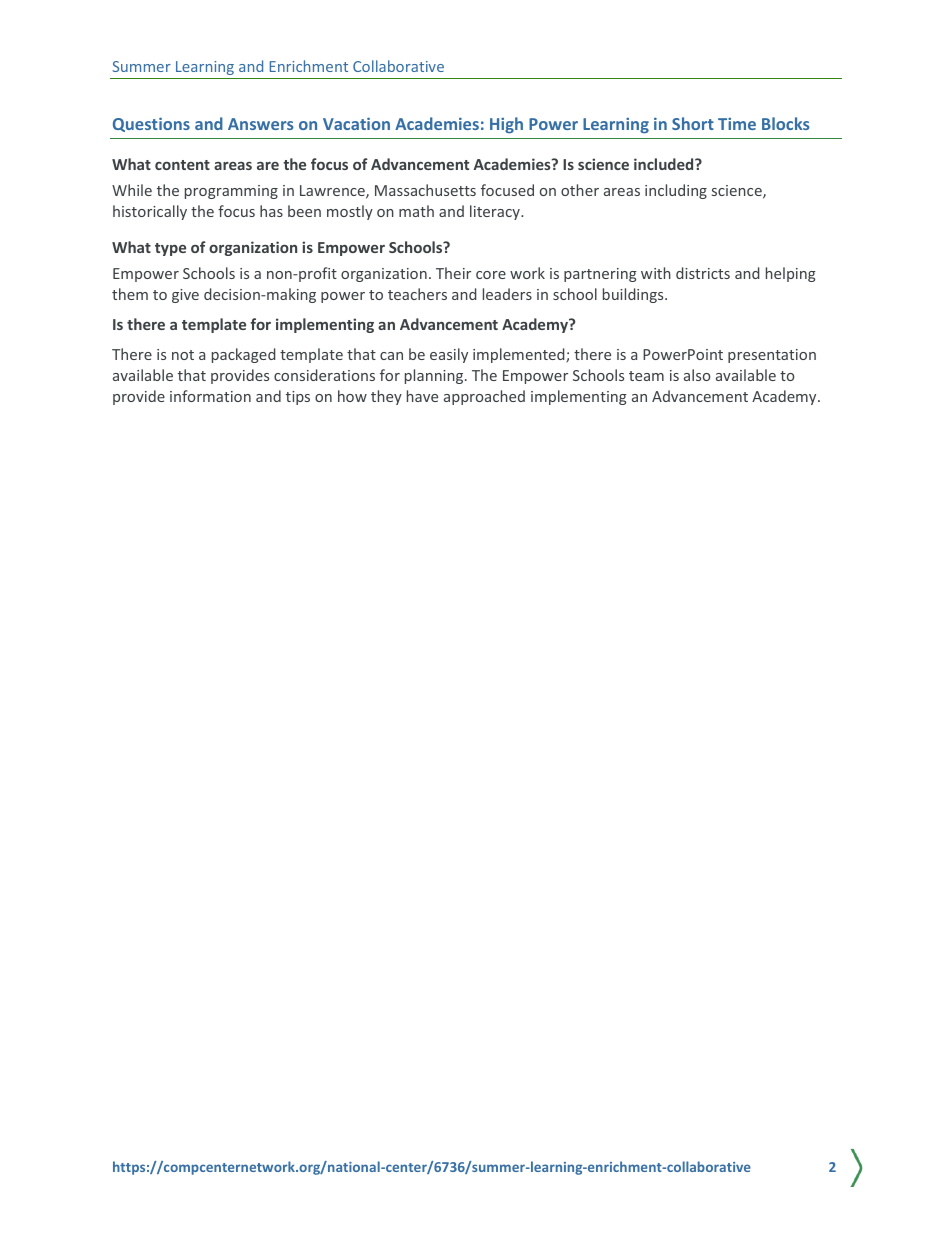 The height and width of the document is (1233, 952). I want to click on Answers, so click(261, 124).
